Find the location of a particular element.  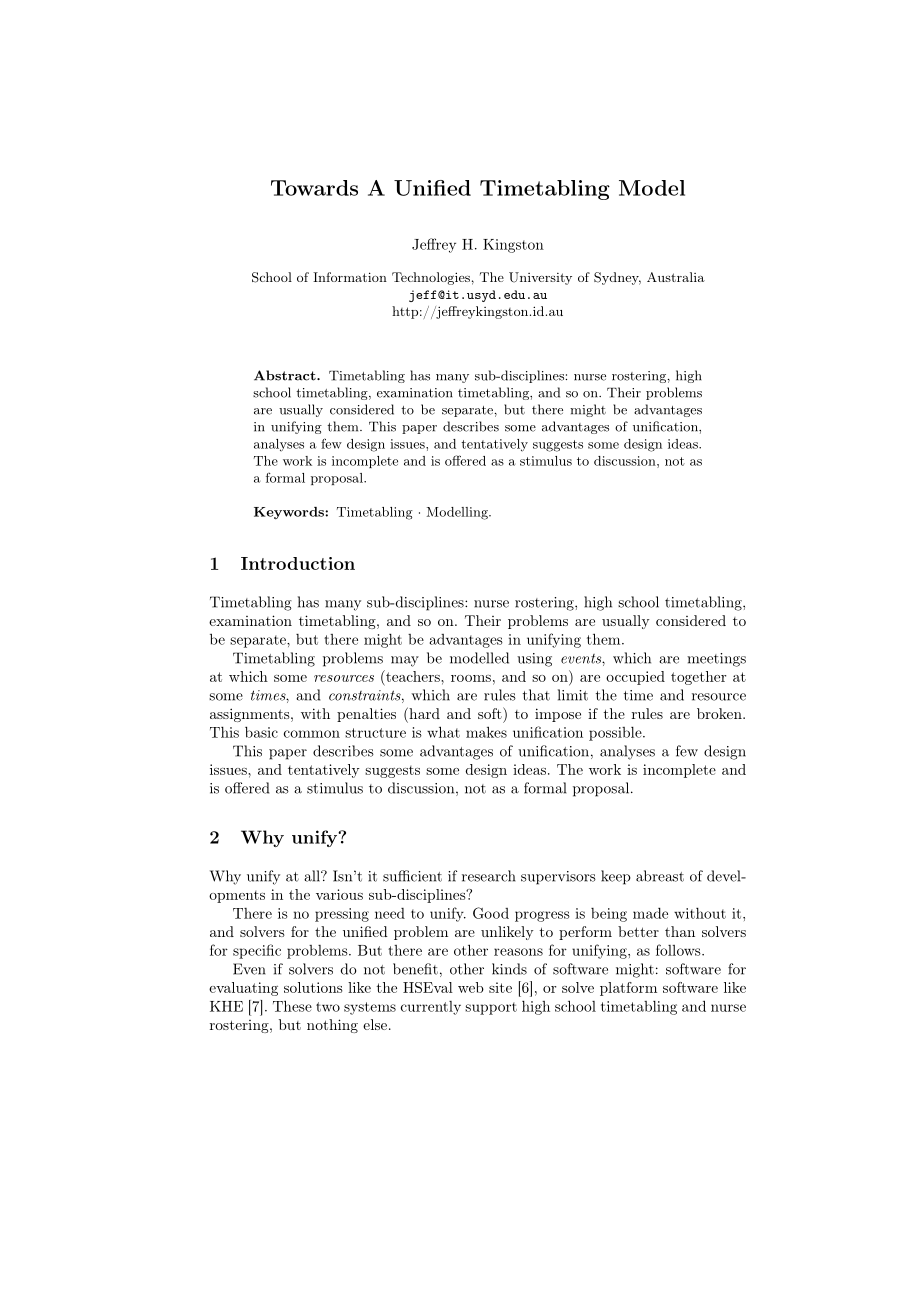

Towards is located at coordinates (314, 188).
